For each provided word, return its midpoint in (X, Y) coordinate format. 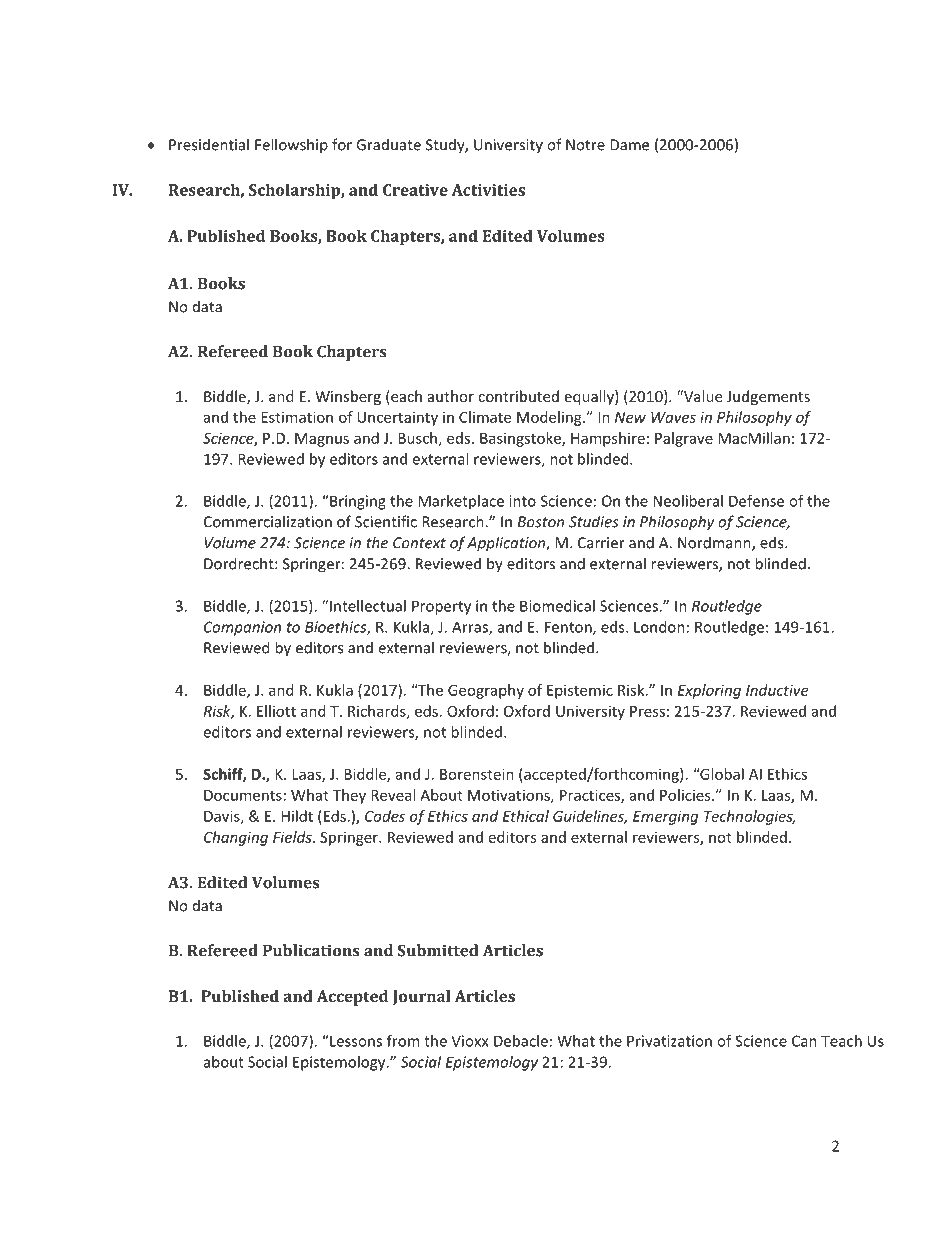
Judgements (768, 397)
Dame (629, 145)
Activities (488, 190)
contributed (518, 396)
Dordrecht (240, 563)
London (659, 627)
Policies (686, 795)
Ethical (526, 816)
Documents (243, 795)
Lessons (355, 1041)
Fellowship (291, 146)
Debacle (521, 1041)
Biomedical (557, 606)
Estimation (297, 417)
